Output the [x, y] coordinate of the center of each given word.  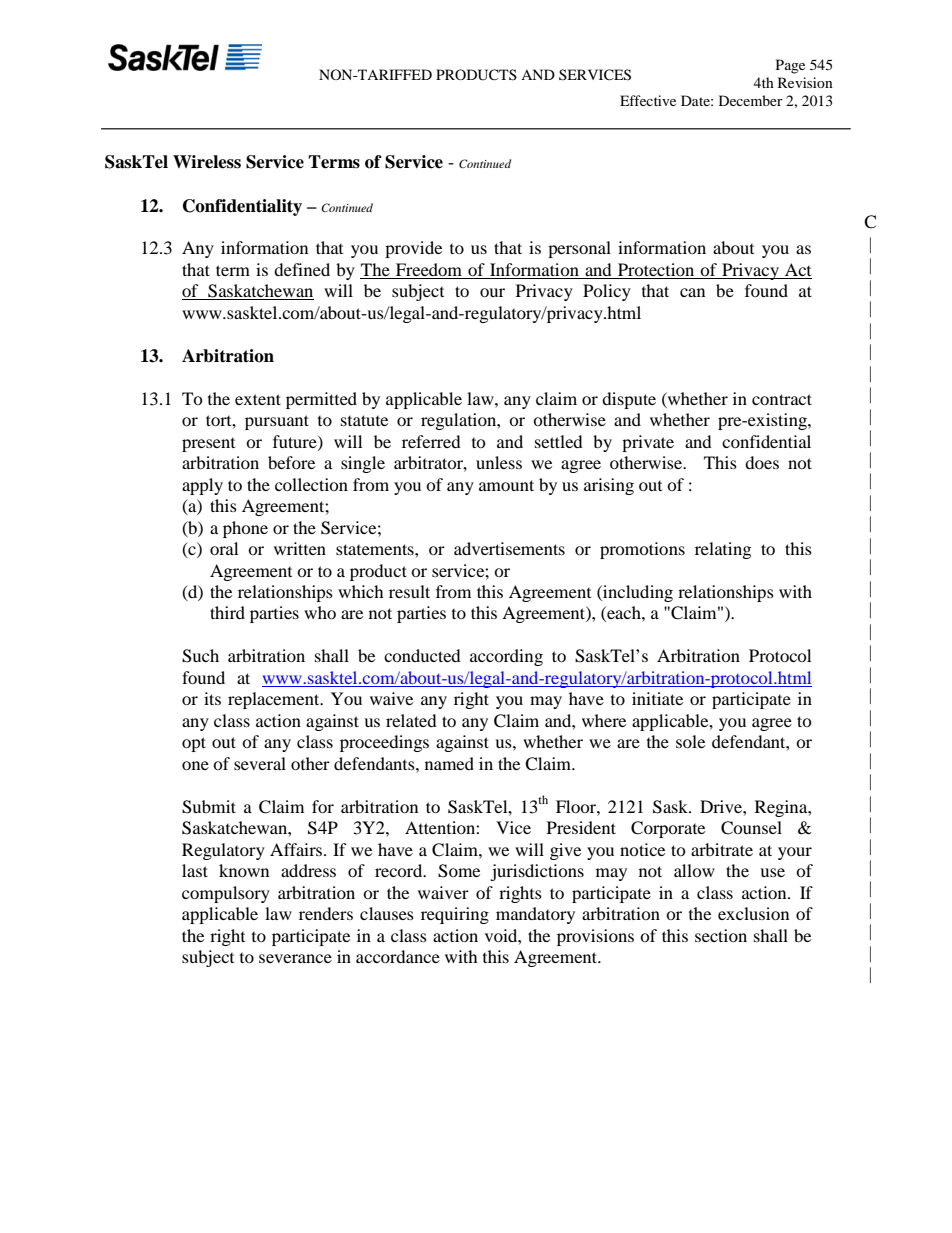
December [751, 100]
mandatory [535, 915]
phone [245, 529]
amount [506, 485]
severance [295, 958]
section [721, 935]
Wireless [207, 162]
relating [723, 550]
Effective [648, 100]
